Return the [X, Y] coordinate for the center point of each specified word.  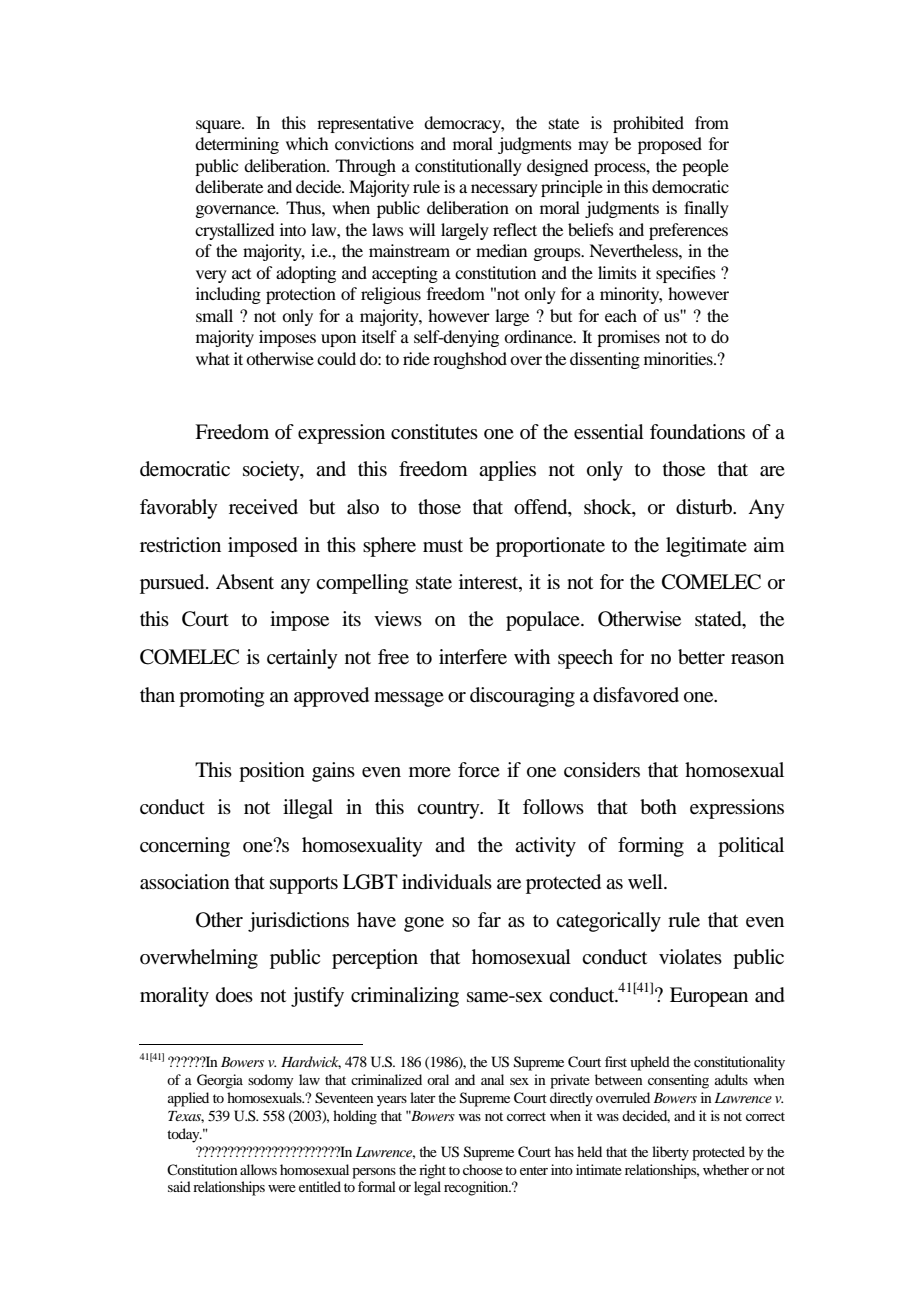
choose [483, 1169]
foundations [697, 432]
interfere [473, 657]
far [489, 919]
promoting [221, 697]
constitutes [434, 432]
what [213, 358]
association [185, 882]
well [646, 882]
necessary [504, 190]
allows [258, 1169]
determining [237, 145]
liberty [670, 1153]
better [701, 657]
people [705, 167]
